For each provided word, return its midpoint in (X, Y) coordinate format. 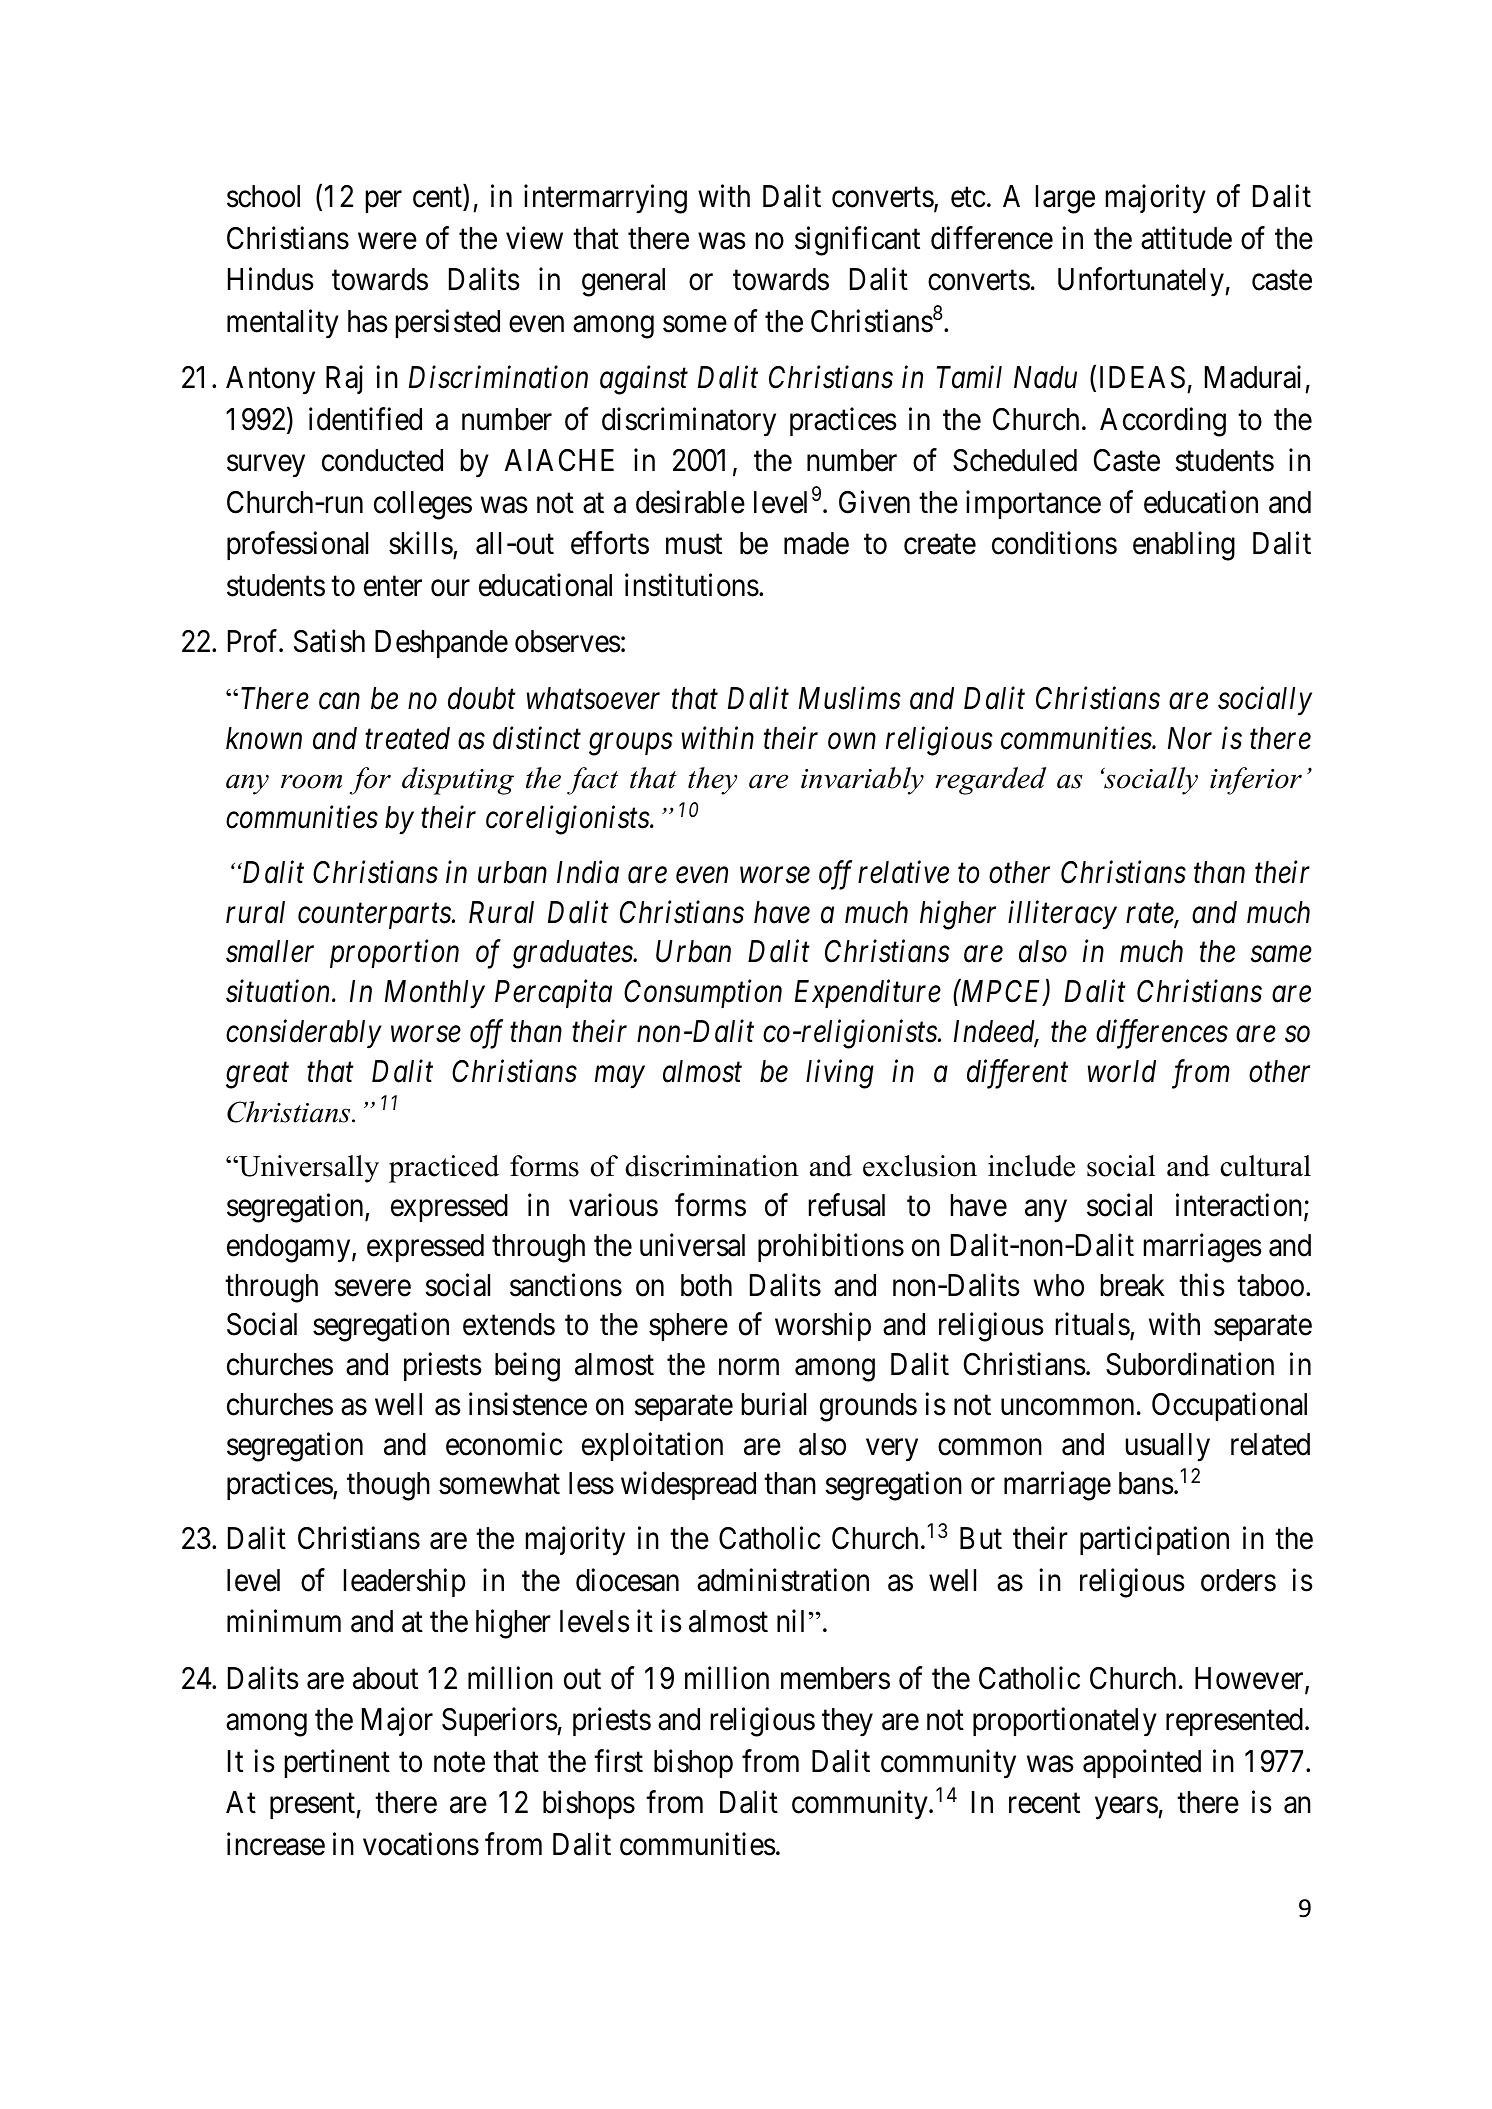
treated (407, 738)
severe (373, 1288)
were (387, 241)
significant (857, 241)
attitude (1186, 238)
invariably (862, 781)
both (706, 1285)
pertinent (337, 1763)
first (618, 1761)
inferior (1256, 781)
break (1133, 1285)
